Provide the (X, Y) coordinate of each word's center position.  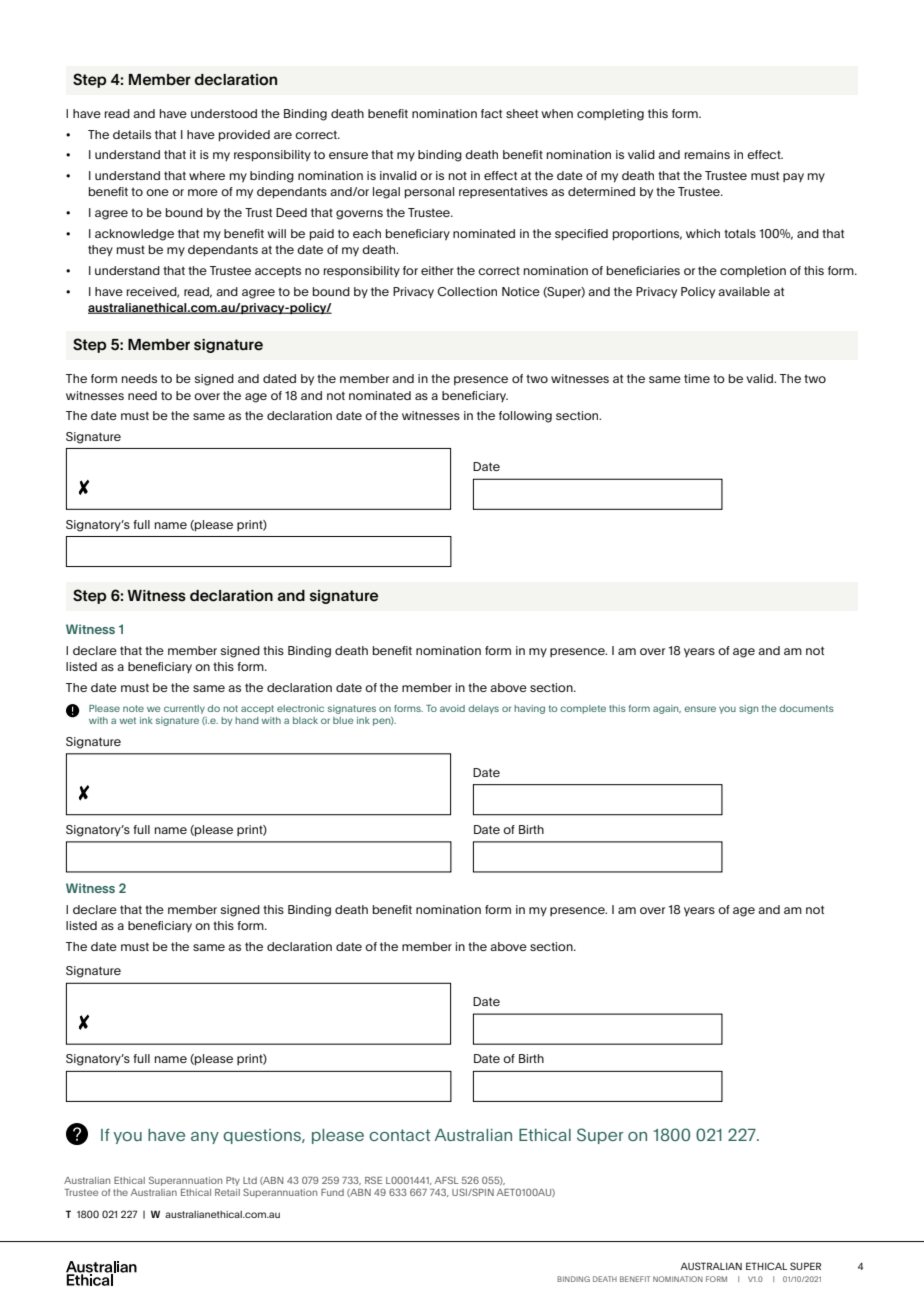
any (205, 1138)
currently (184, 709)
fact (491, 113)
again (667, 709)
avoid (452, 708)
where (207, 175)
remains (707, 154)
